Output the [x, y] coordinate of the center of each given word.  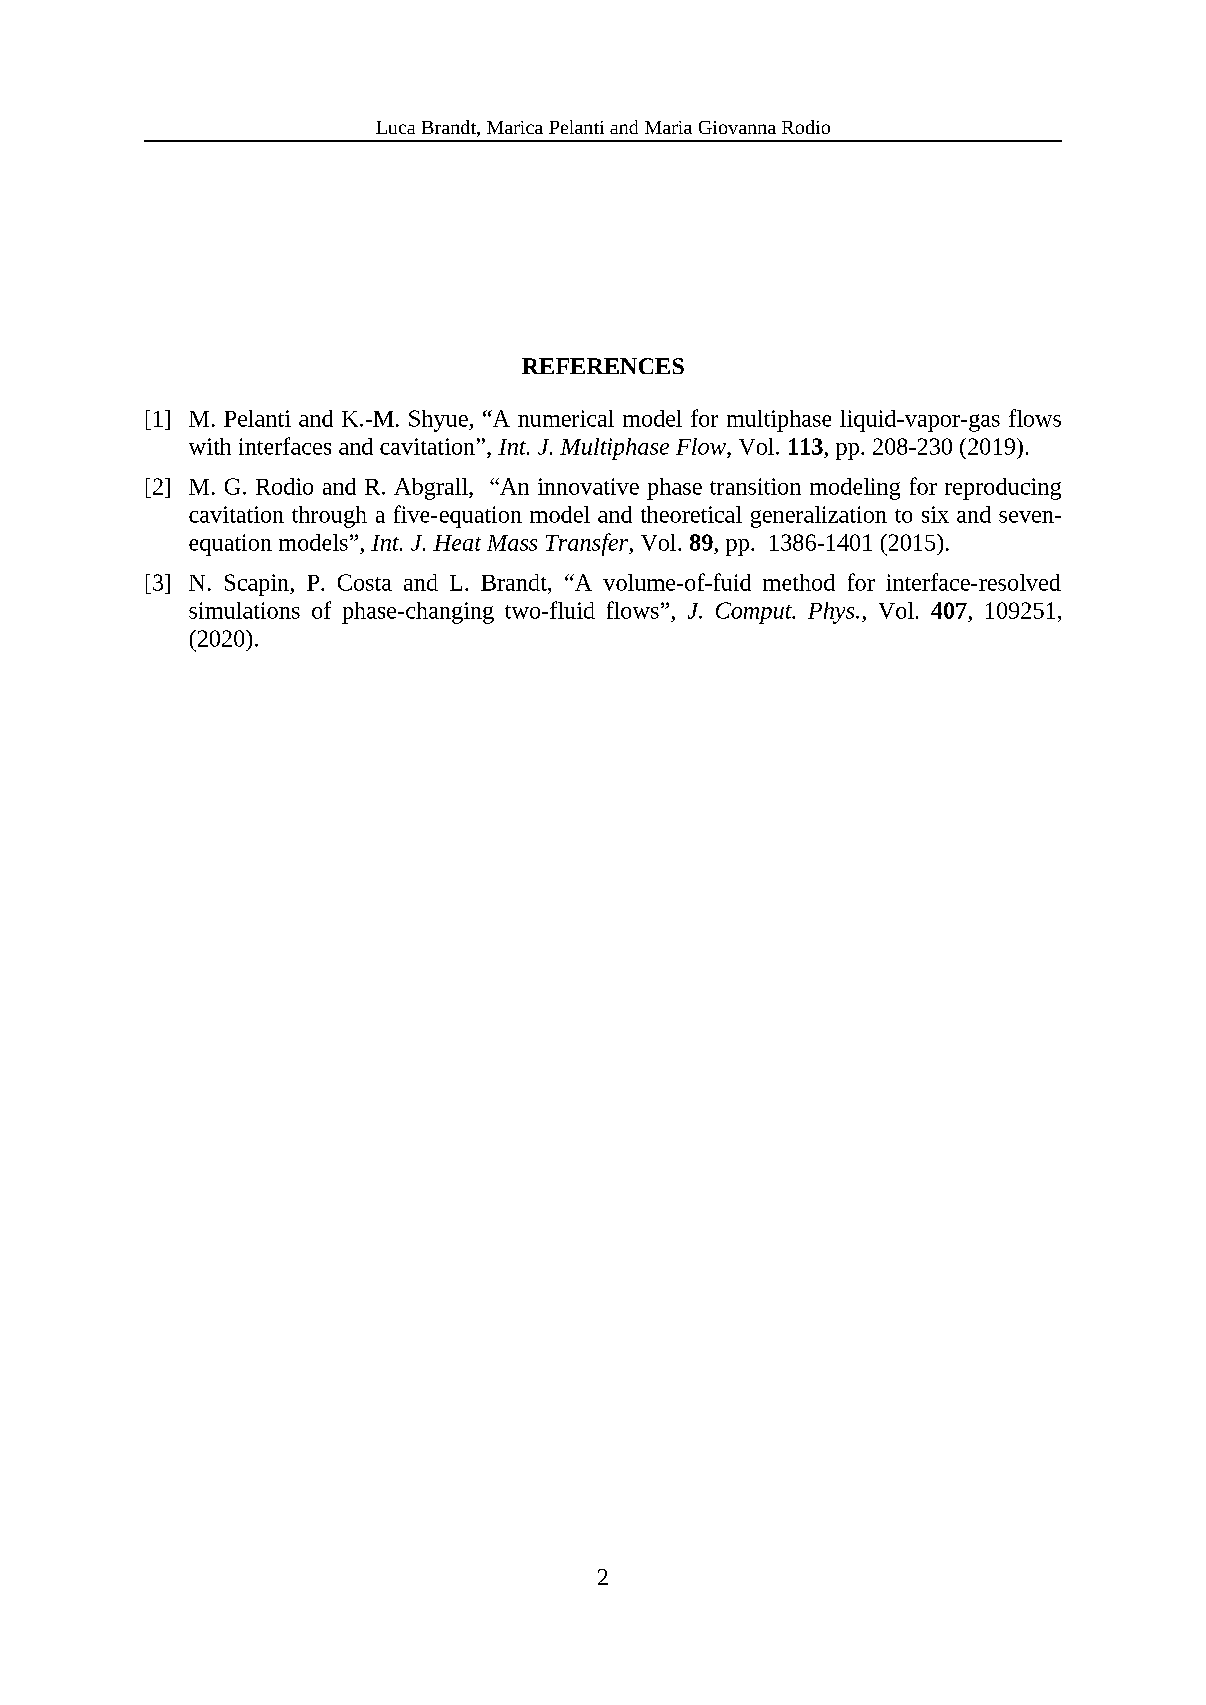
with [210, 446]
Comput [755, 613]
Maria [668, 127]
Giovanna [737, 127]
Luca [395, 127]
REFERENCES [603, 366]
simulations [244, 610]
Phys [832, 613]
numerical [566, 418]
